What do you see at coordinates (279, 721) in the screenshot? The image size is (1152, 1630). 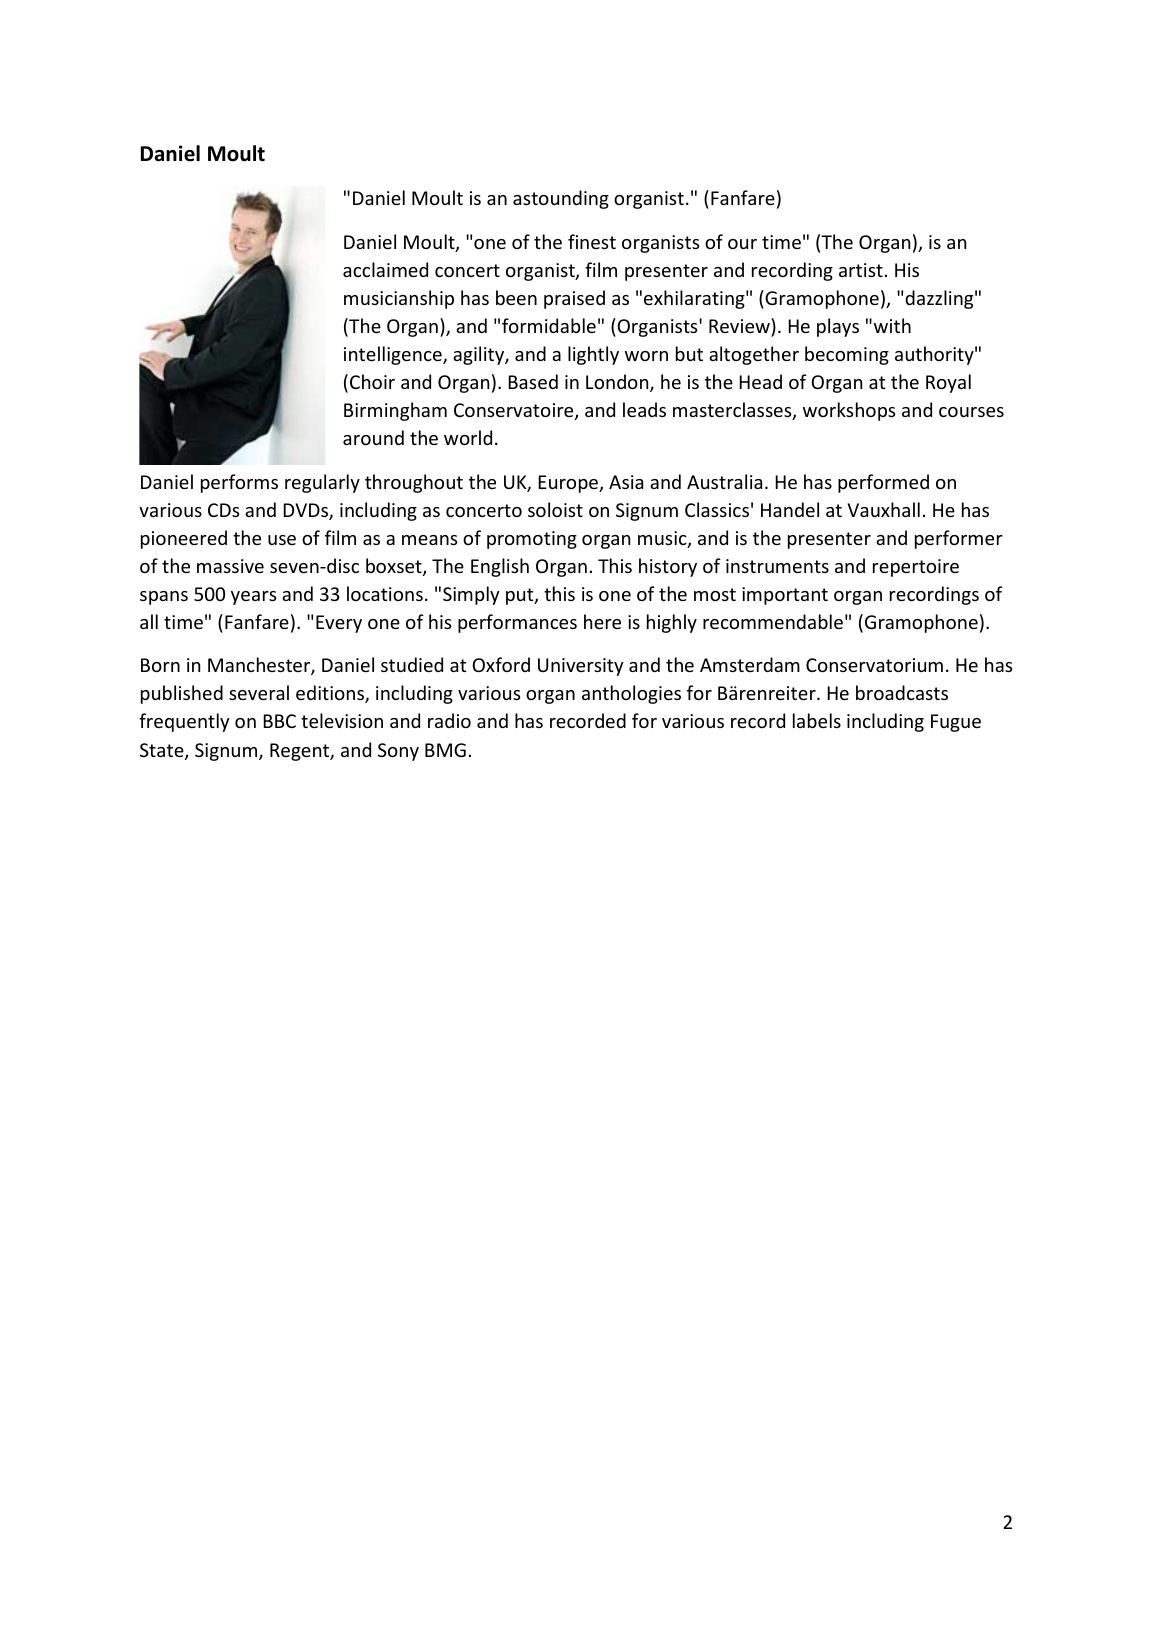 I see `BBC` at bounding box center [279, 721].
